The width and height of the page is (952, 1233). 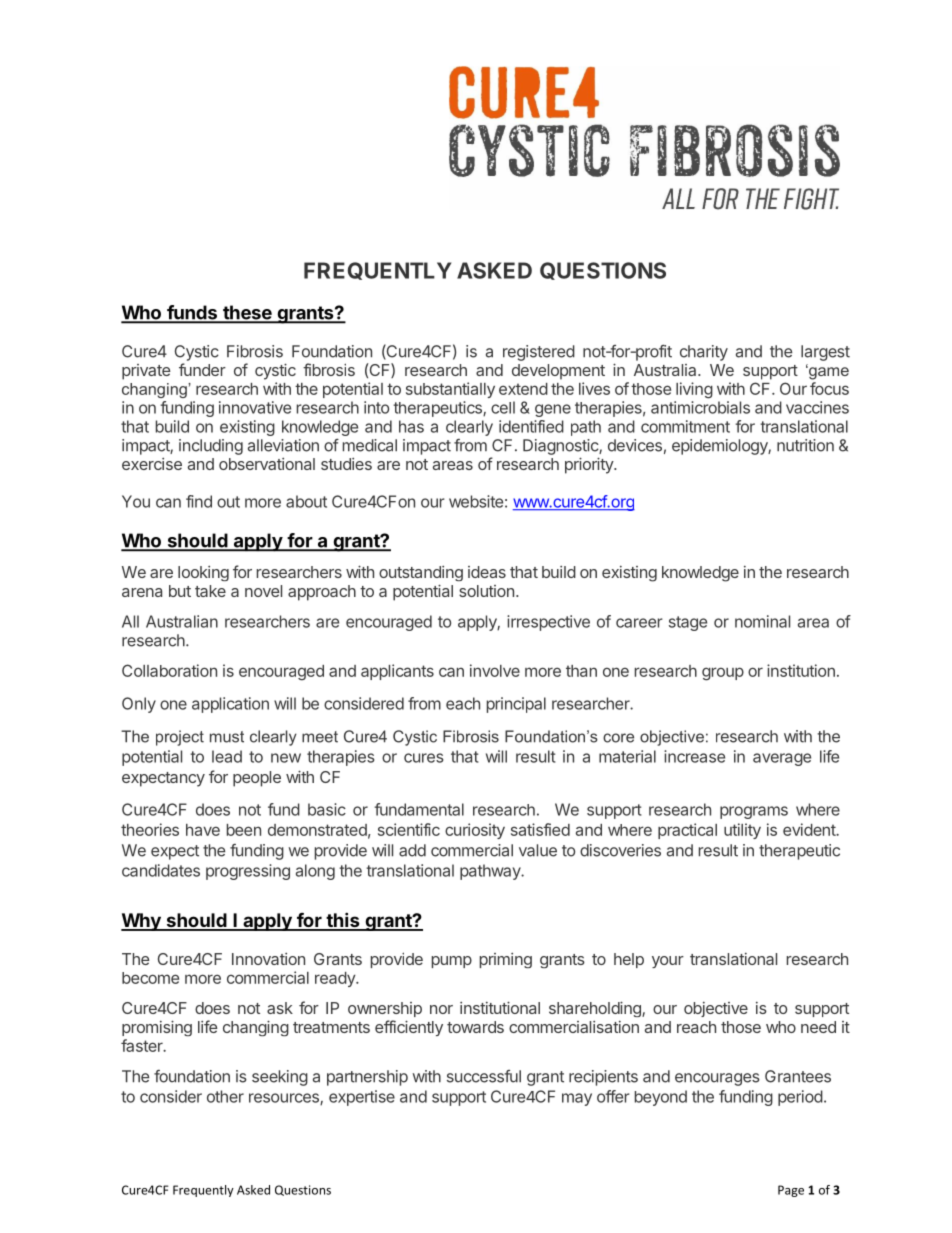 What do you see at coordinates (225, 1096) in the page?
I see `other` at bounding box center [225, 1096].
